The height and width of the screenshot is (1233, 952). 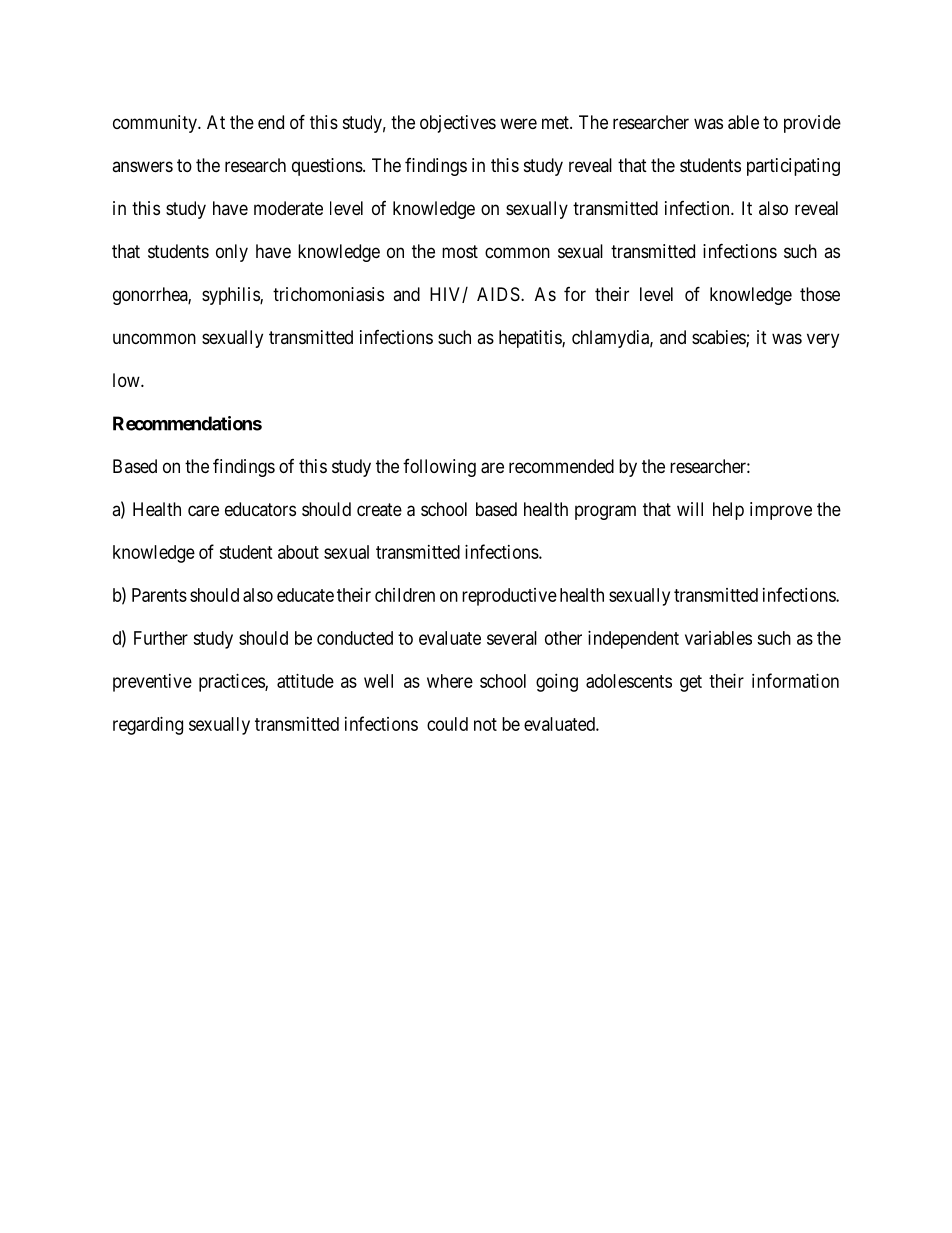 I want to click on most, so click(x=460, y=251).
